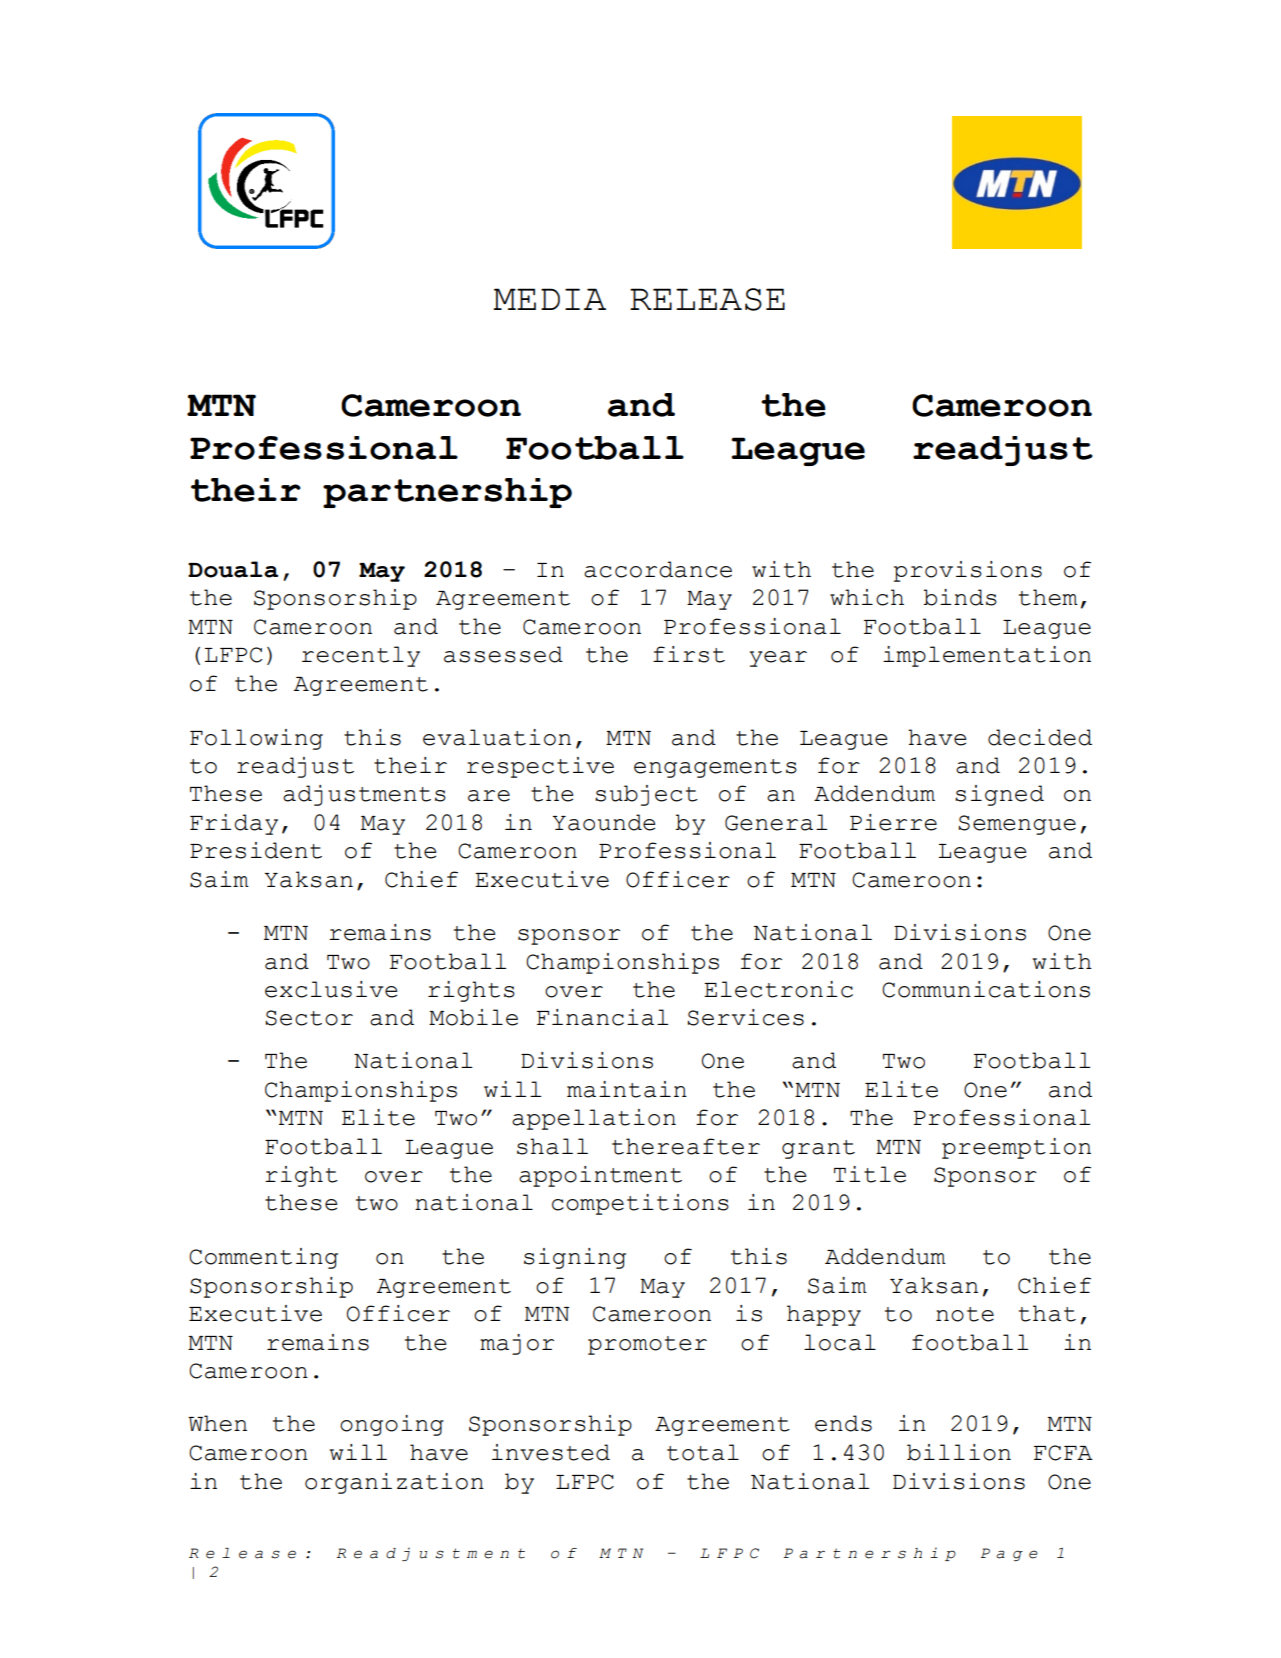 The height and width of the screenshot is (1658, 1281). Describe the element at coordinates (309, 1018) in the screenshot. I see `Sector` at that location.
